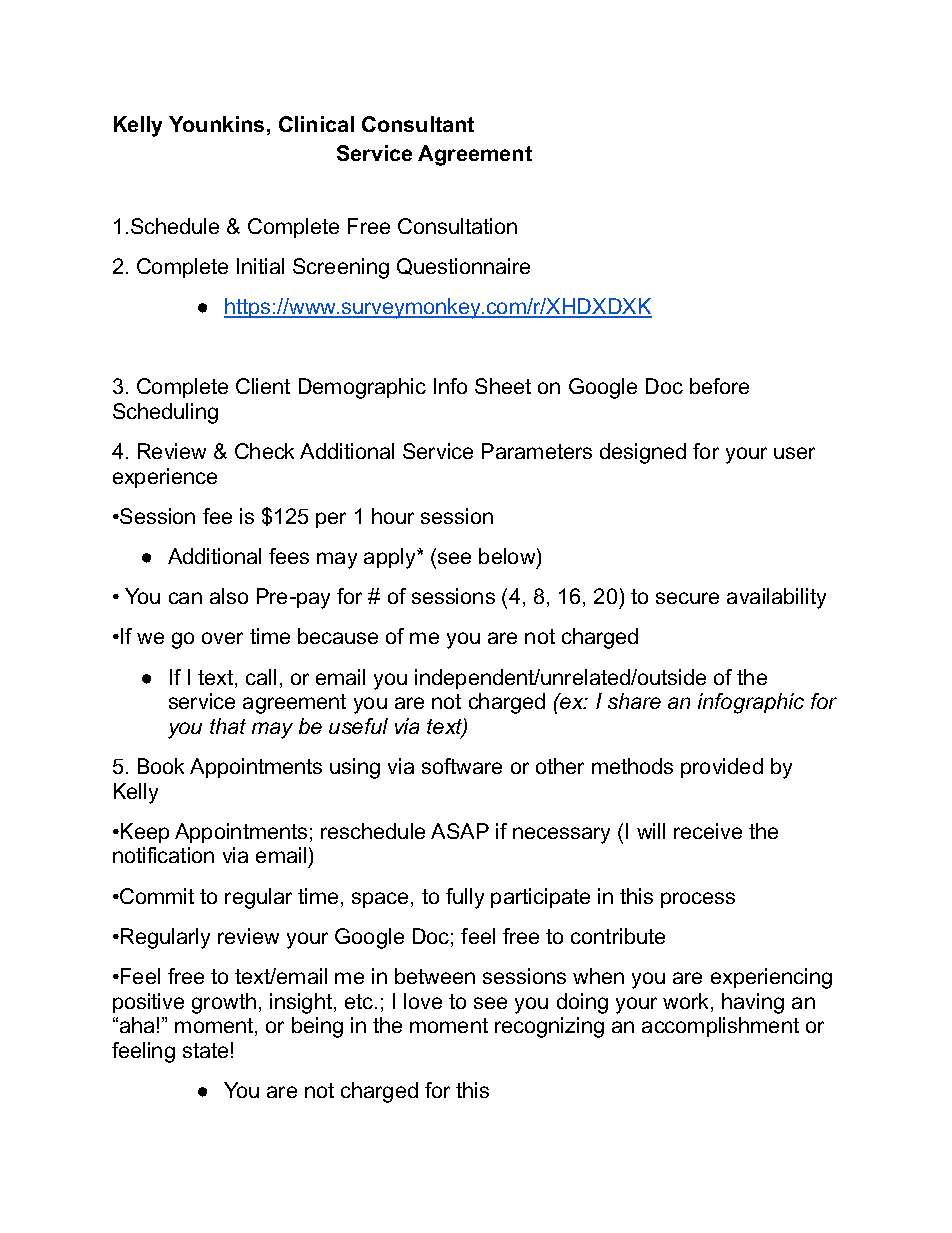  What do you see at coordinates (508, 557) in the screenshot?
I see `below` at bounding box center [508, 557].
